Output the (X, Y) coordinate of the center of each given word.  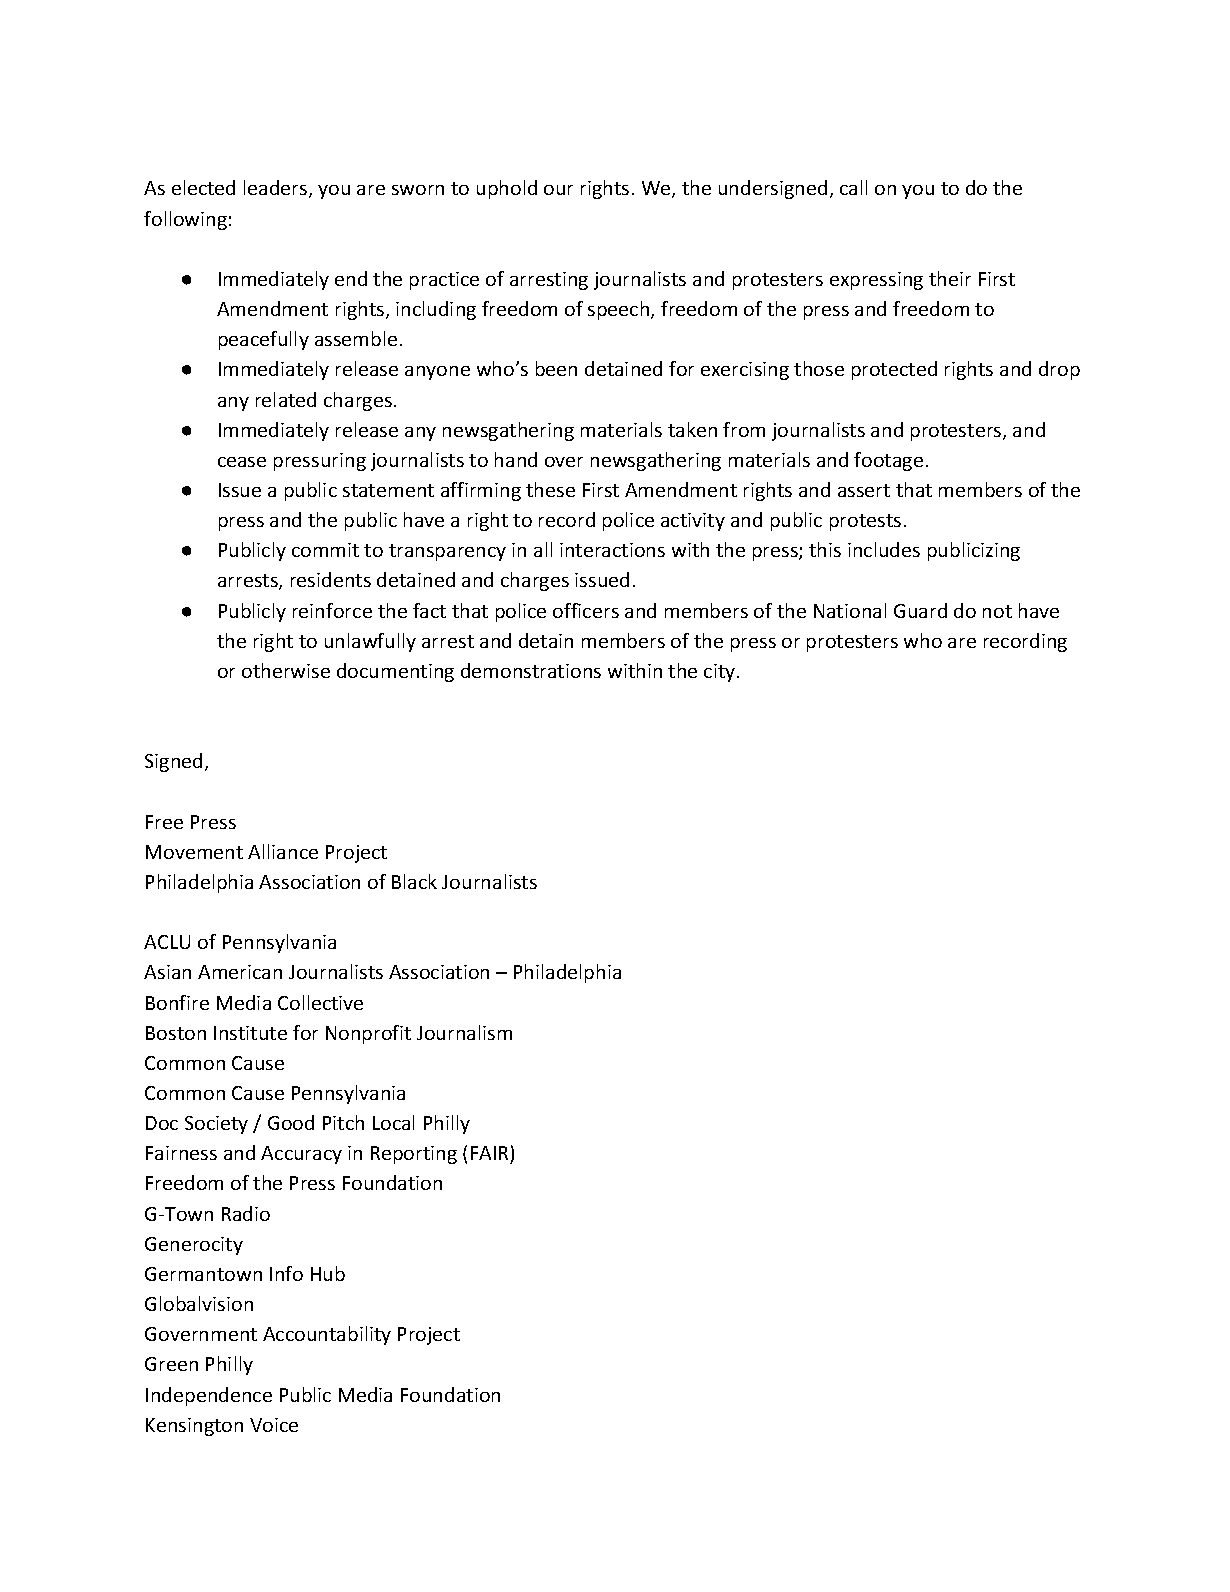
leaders (277, 189)
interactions (612, 550)
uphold (507, 189)
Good (291, 1122)
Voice (274, 1425)
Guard (920, 610)
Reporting (414, 1155)
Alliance (283, 851)
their (950, 278)
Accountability (327, 1335)
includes (884, 549)
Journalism (464, 1032)
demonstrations (531, 670)
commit (325, 550)
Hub (328, 1273)
